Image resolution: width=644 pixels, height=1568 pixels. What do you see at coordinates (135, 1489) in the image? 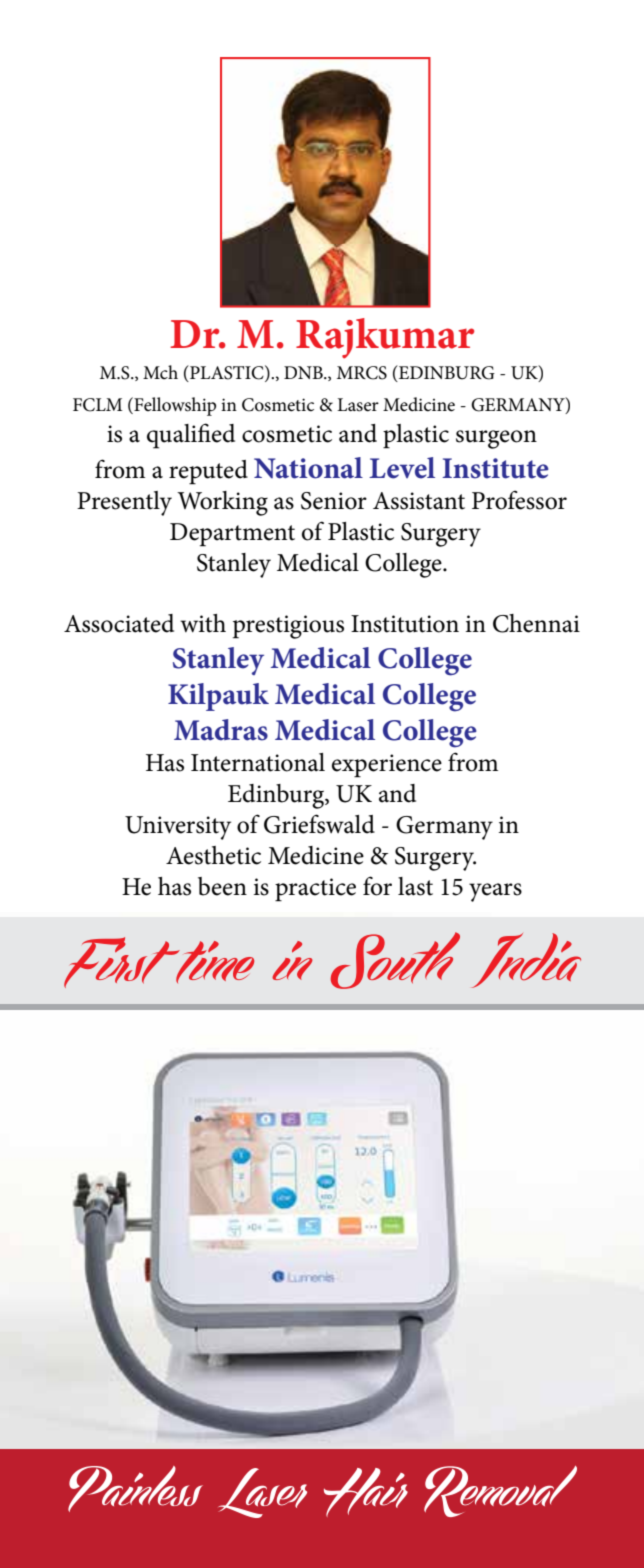
I see `Painless` at bounding box center [135, 1489].
